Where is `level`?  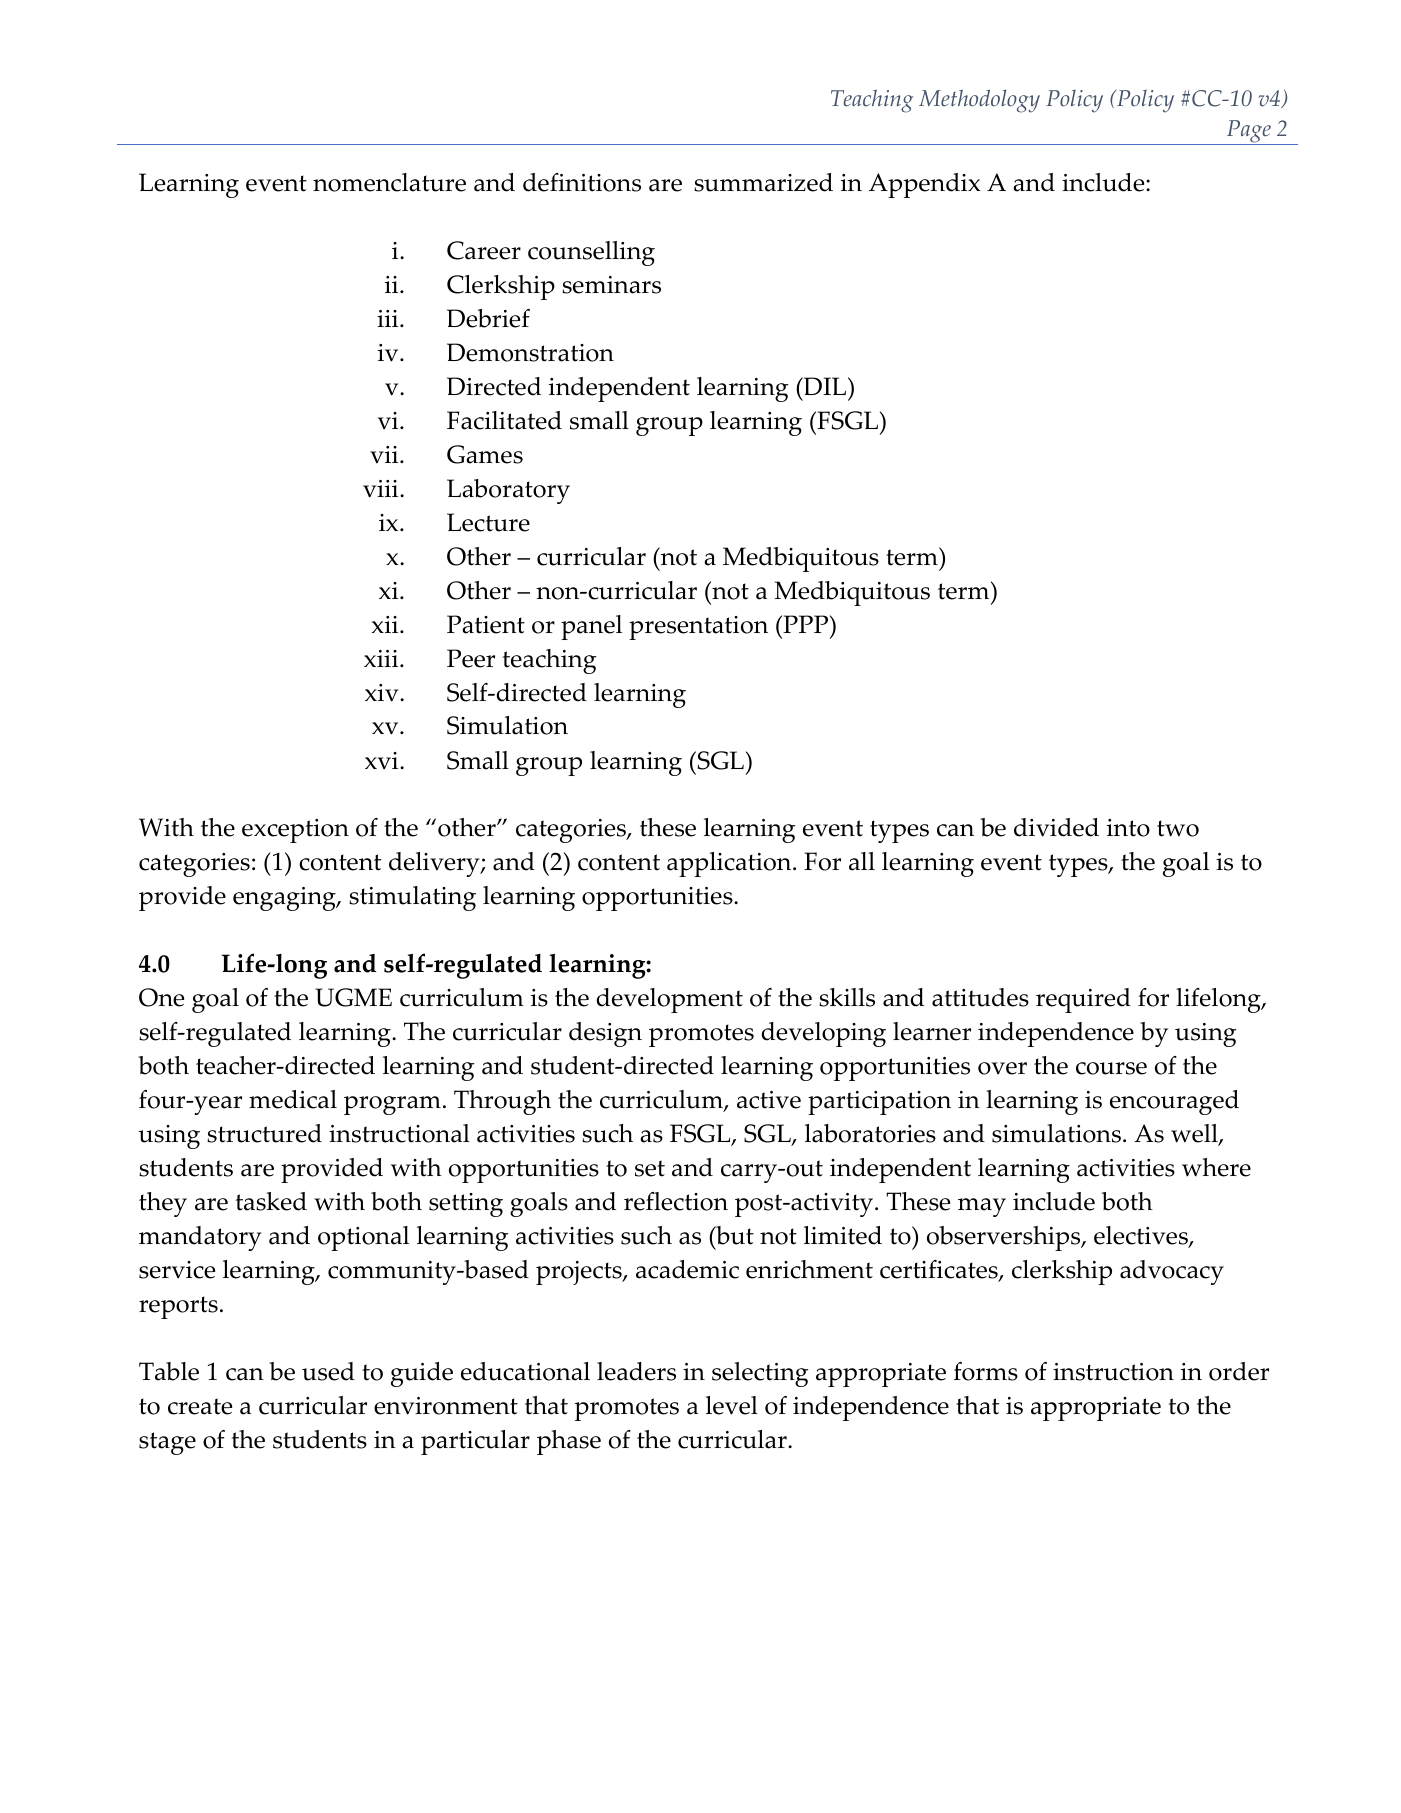
level is located at coordinates (732, 1405).
